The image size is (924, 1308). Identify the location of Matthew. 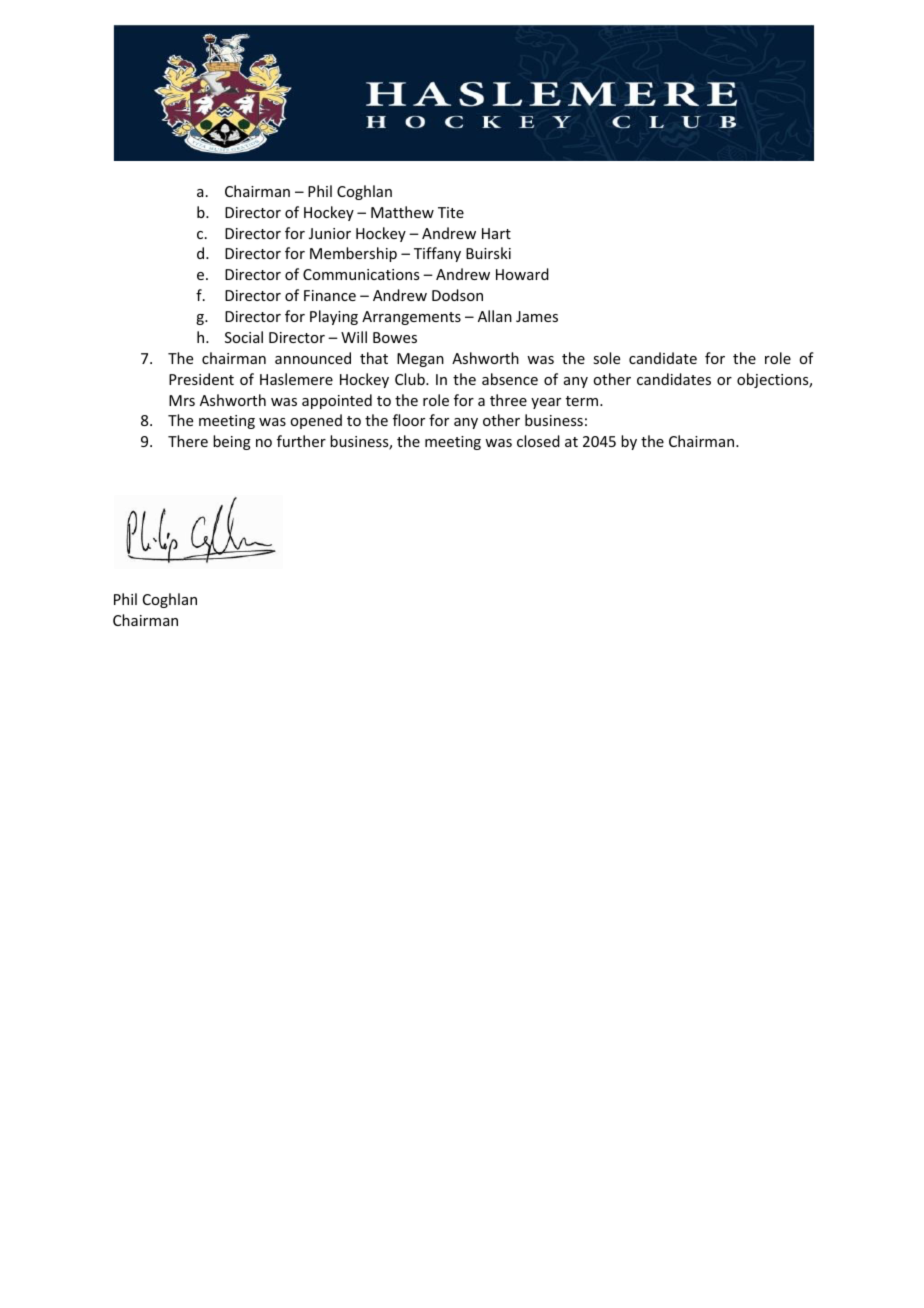
(402, 212).
